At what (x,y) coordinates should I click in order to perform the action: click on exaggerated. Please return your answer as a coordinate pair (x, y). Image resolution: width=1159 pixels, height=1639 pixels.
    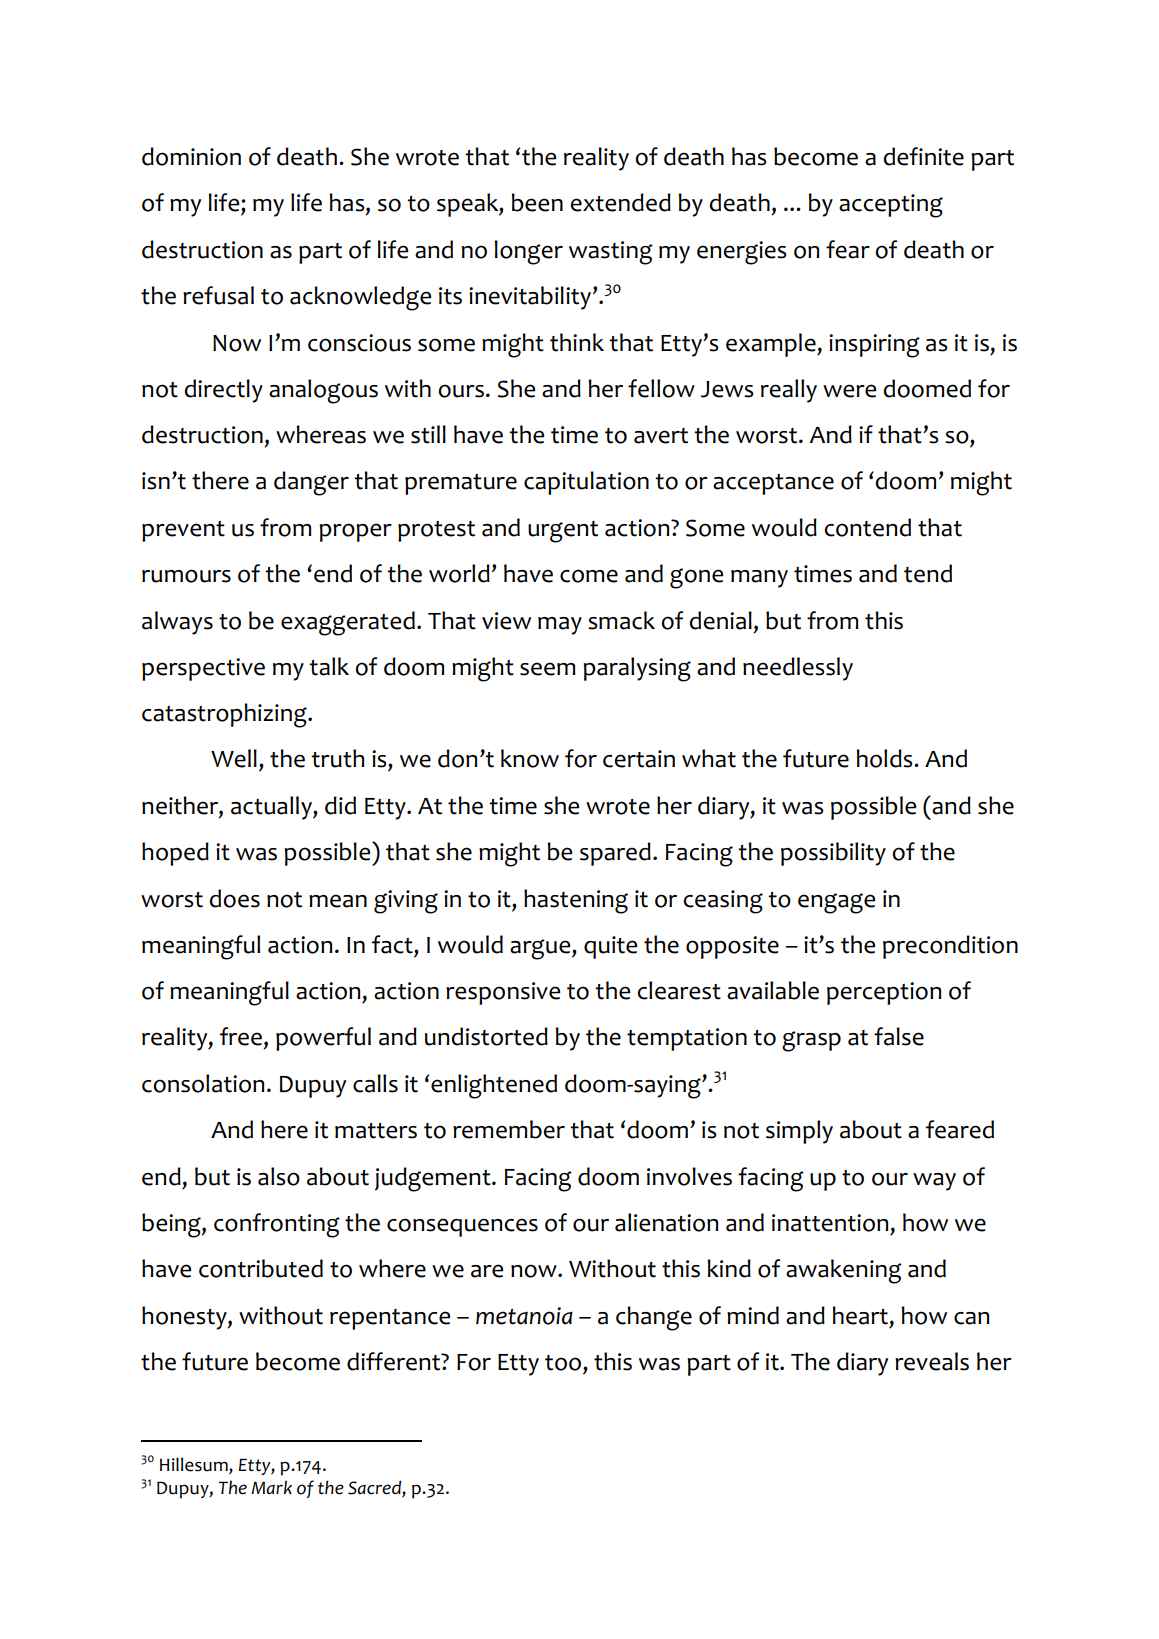
    Looking at the image, I should click on (348, 623).
